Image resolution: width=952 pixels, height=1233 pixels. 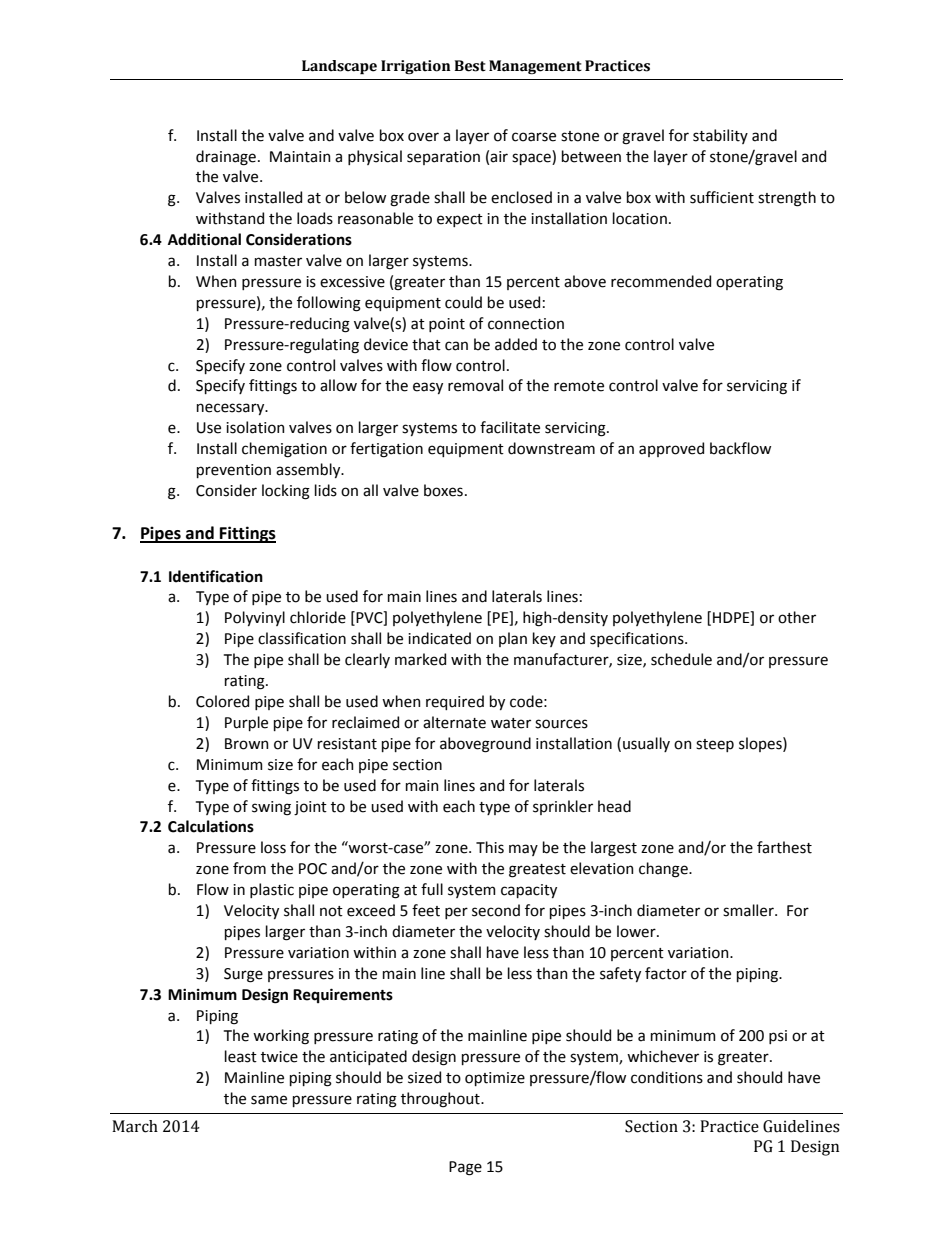 What do you see at coordinates (465, 1168) in the document?
I see `Page` at bounding box center [465, 1168].
